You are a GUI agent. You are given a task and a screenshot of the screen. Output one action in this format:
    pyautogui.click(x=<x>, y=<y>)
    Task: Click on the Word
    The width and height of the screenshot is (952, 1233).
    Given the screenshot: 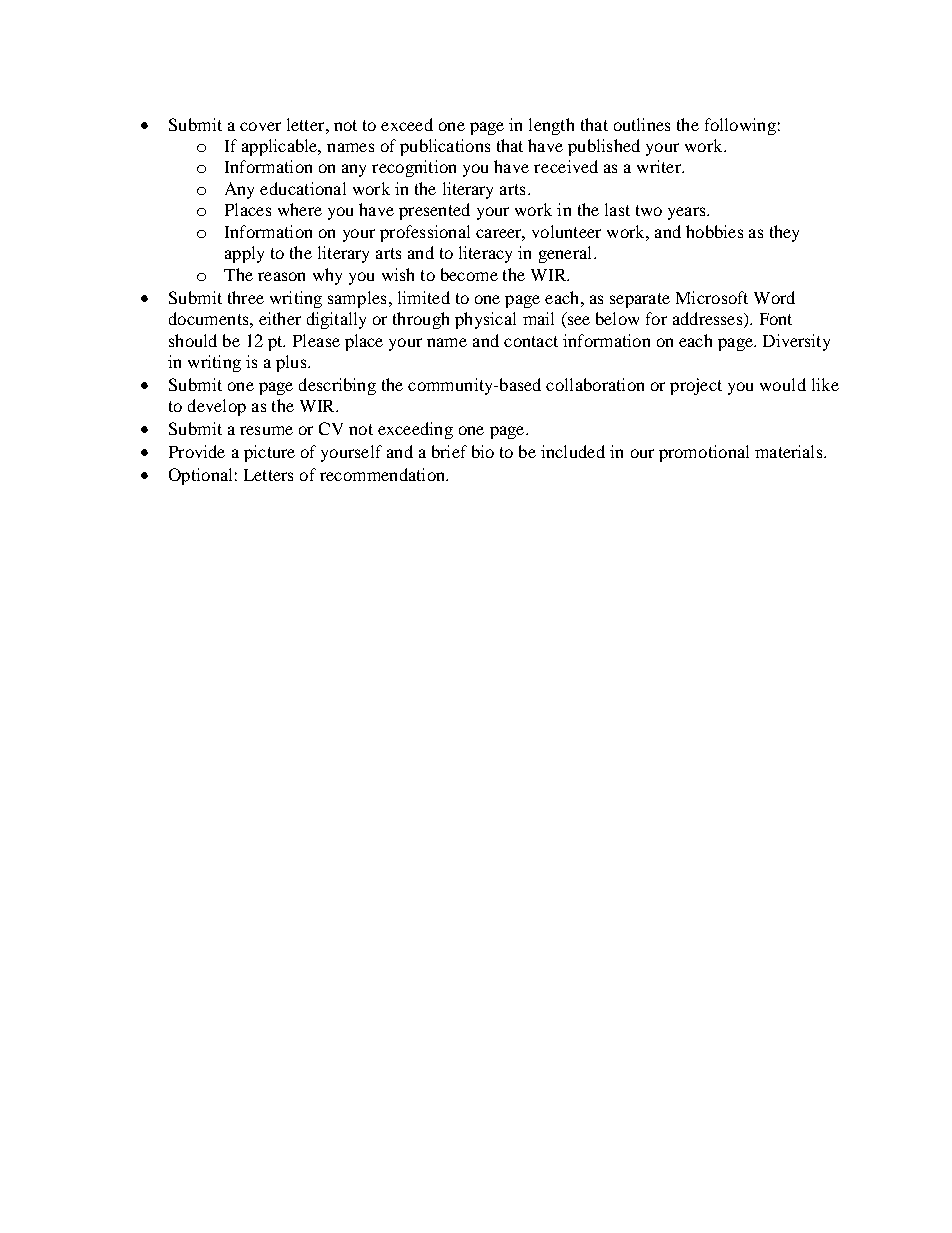 What is the action you would take?
    pyautogui.click(x=774, y=297)
